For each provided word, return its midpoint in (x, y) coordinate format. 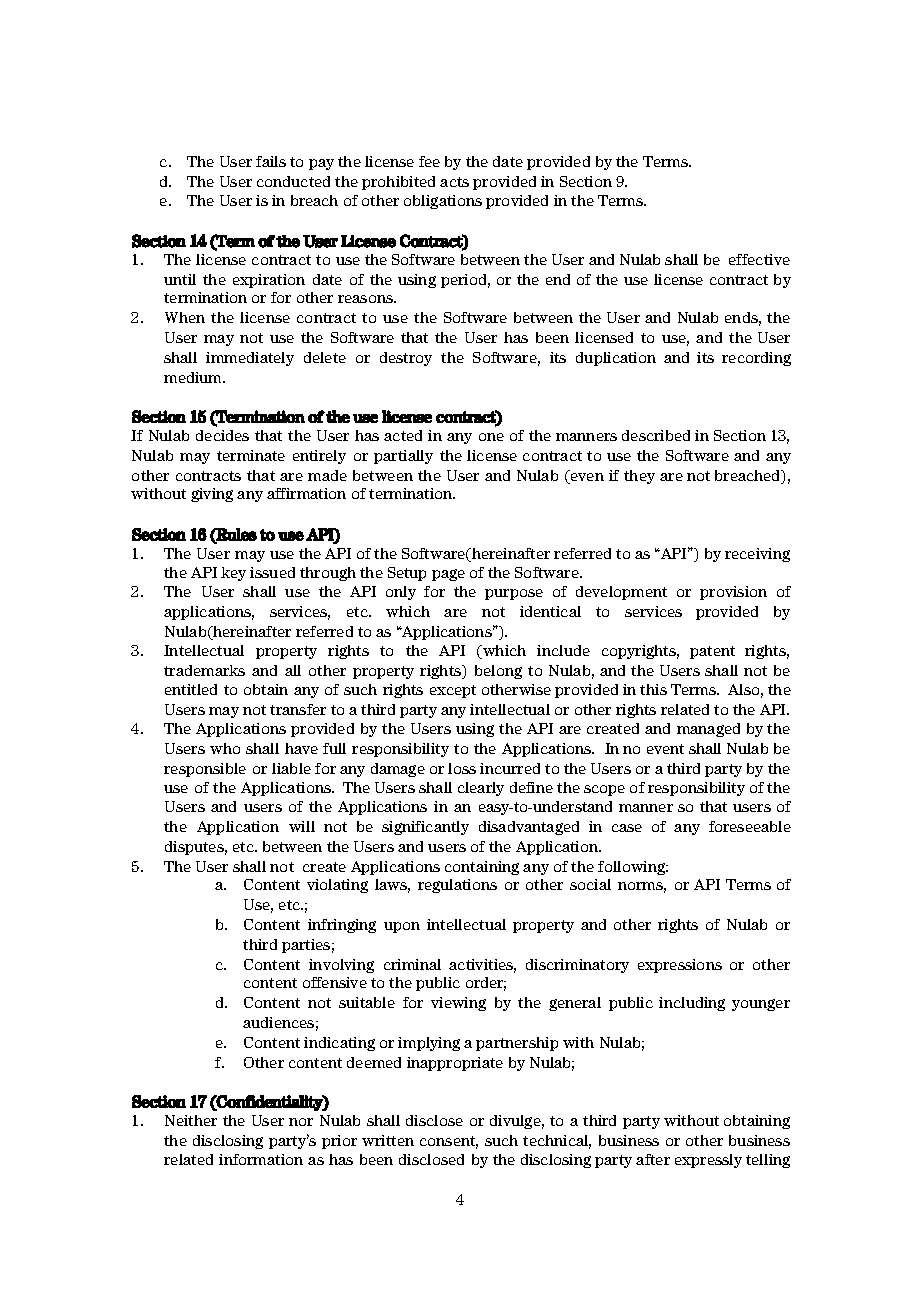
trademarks (204, 670)
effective (759, 259)
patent (712, 652)
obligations (443, 202)
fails (271, 161)
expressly (708, 1161)
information (261, 1159)
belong (498, 672)
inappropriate (455, 1064)
